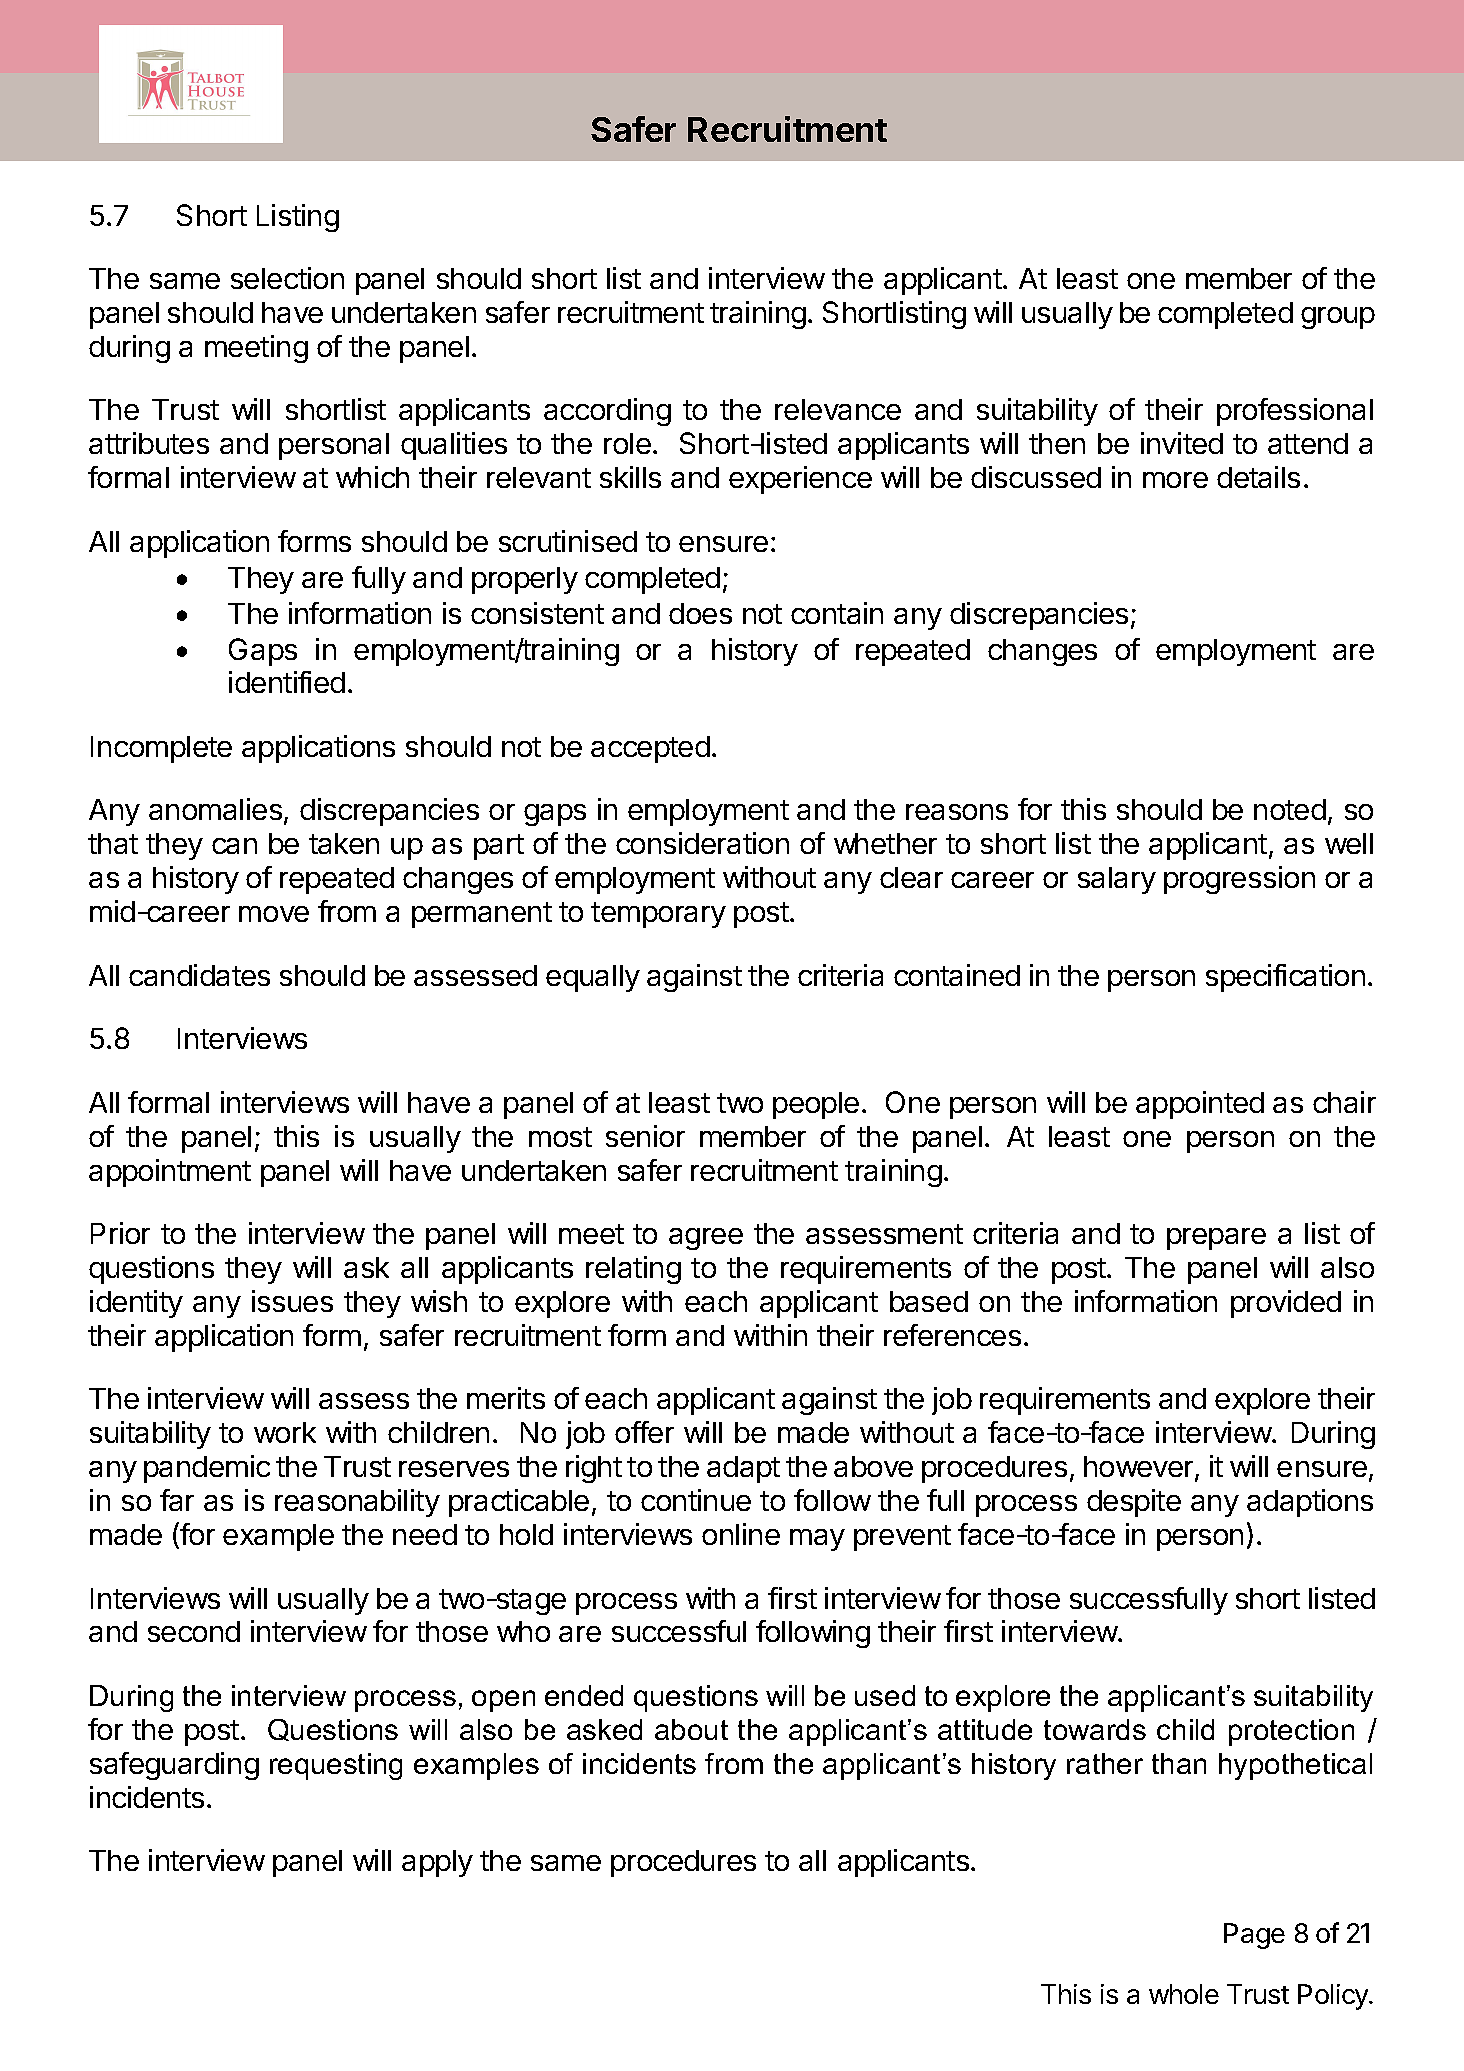  I want to click on relevance, so click(838, 409).
